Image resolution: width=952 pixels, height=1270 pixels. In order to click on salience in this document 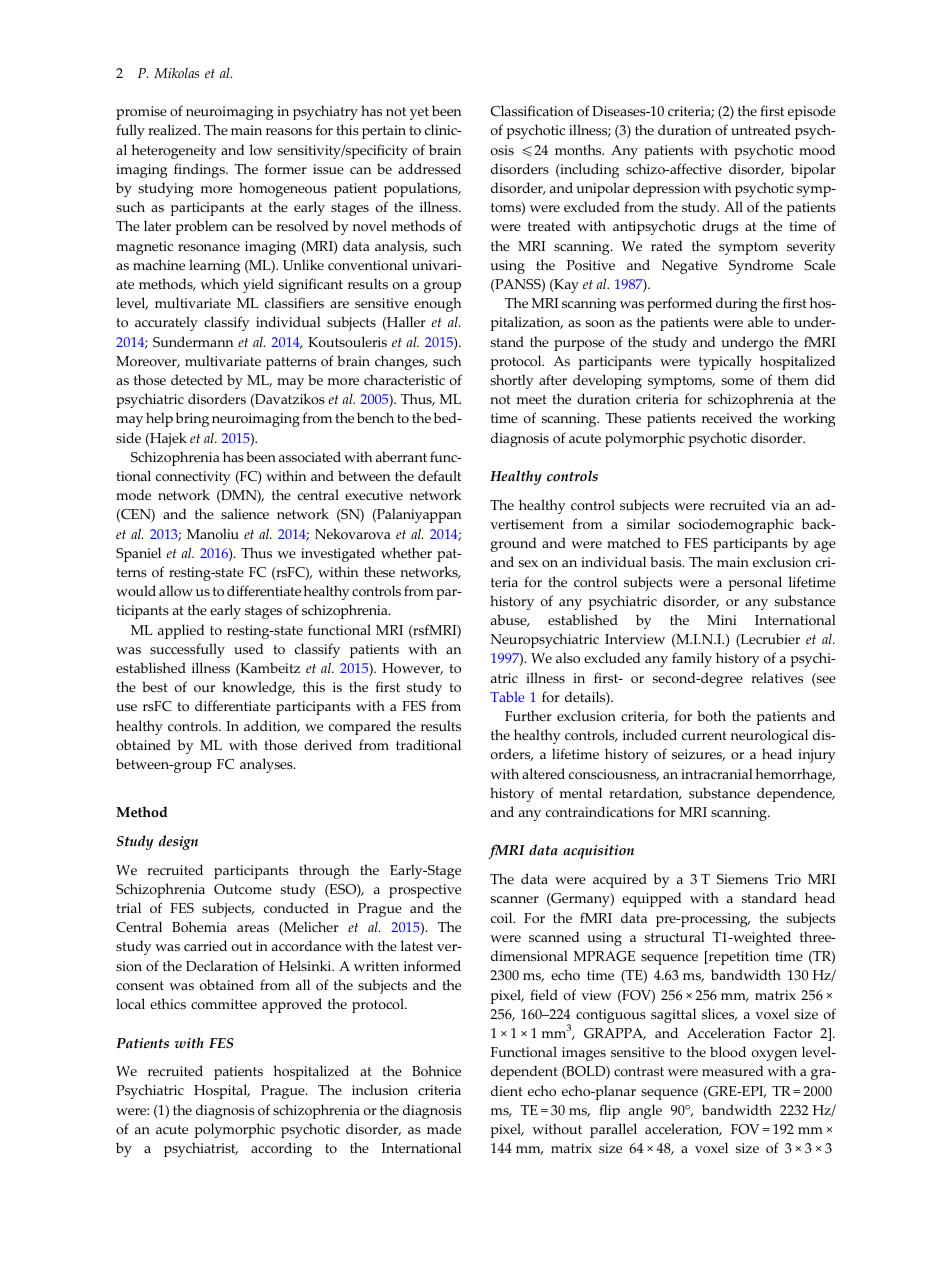, I will do `click(245, 514)`.
